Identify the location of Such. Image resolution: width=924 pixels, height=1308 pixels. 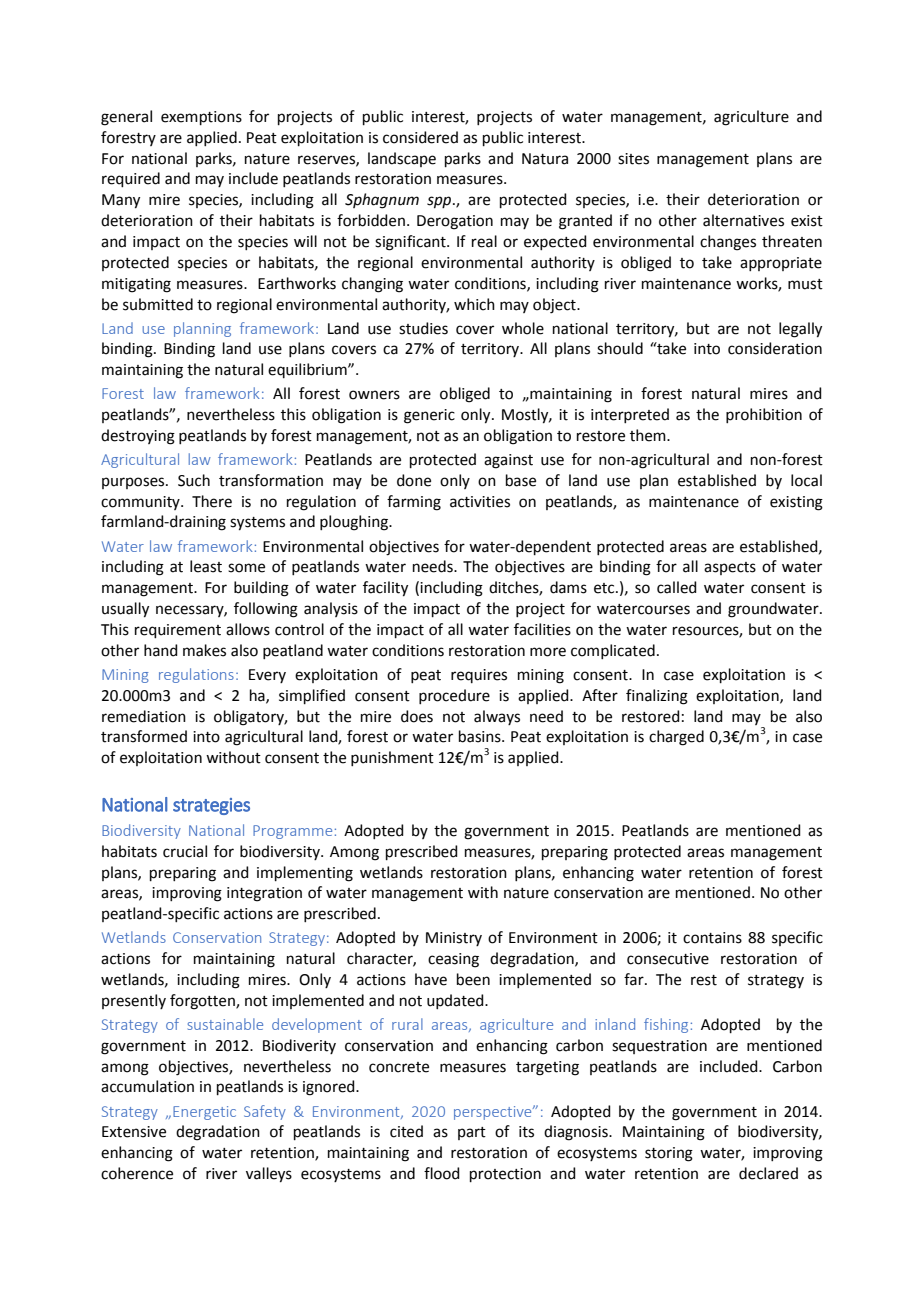
(194, 480).
